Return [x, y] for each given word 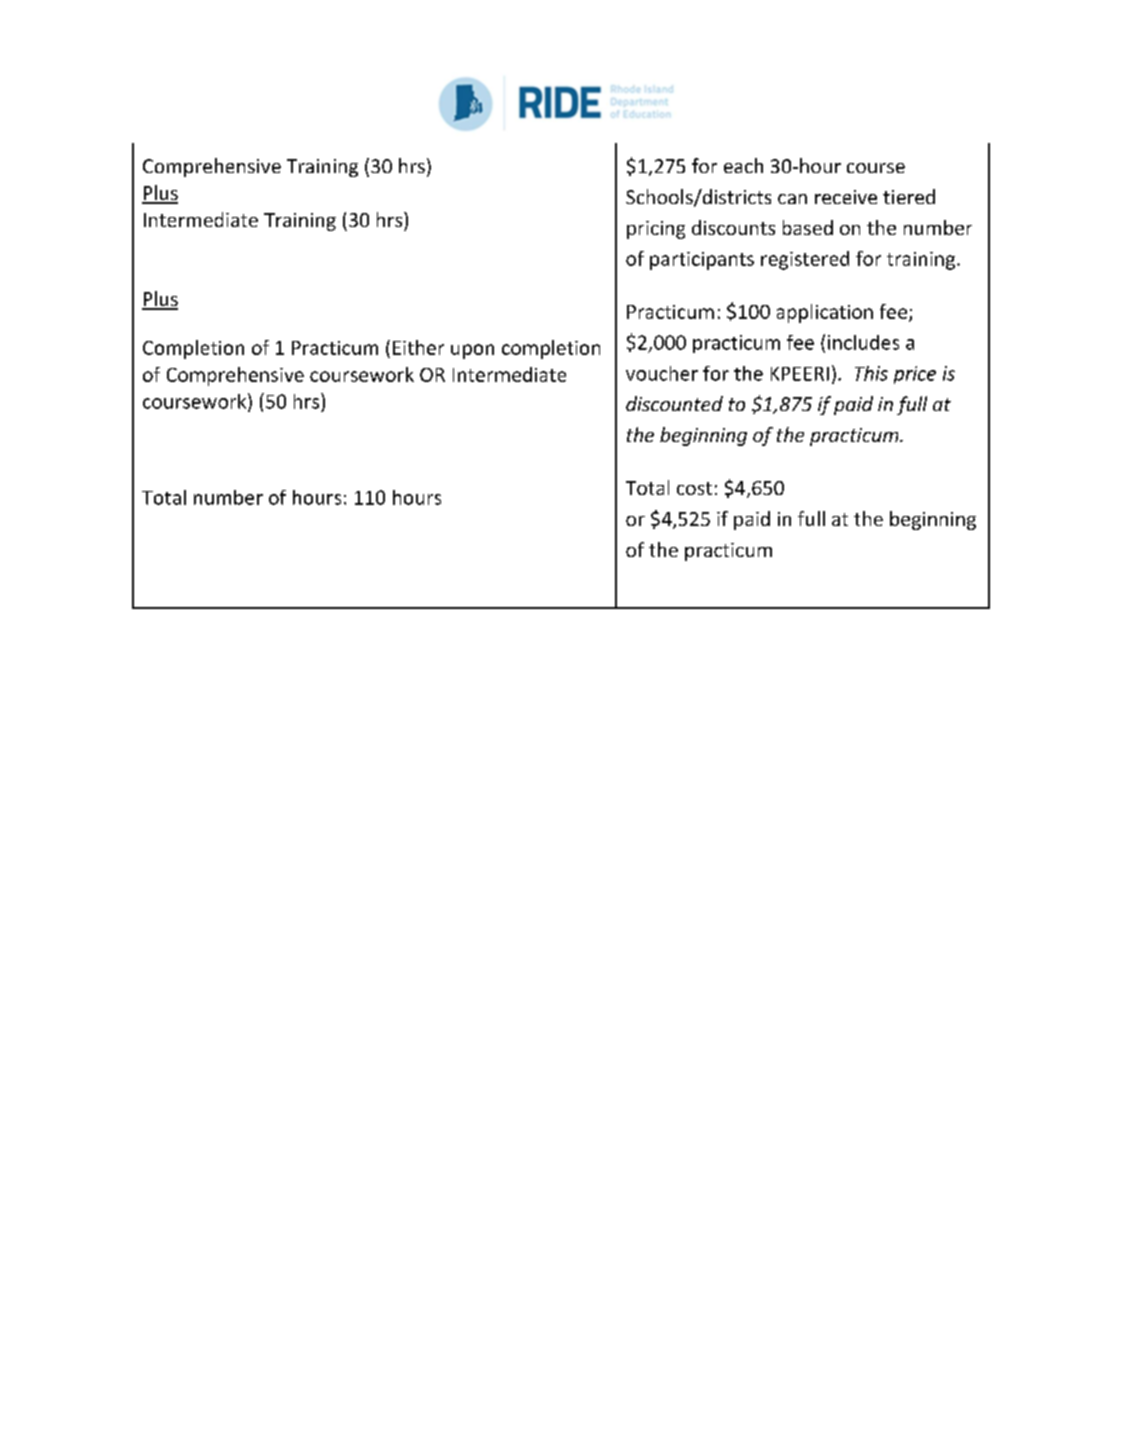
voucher [662, 373]
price [915, 375]
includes [863, 342]
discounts [733, 227]
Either [418, 347]
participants [702, 261]
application [825, 313]
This [871, 373]
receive [846, 197]
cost [694, 488]
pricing [656, 230]
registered [805, 260]
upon [472, 351]
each [743, 165]
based [808, 227]
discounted [674, 403]
